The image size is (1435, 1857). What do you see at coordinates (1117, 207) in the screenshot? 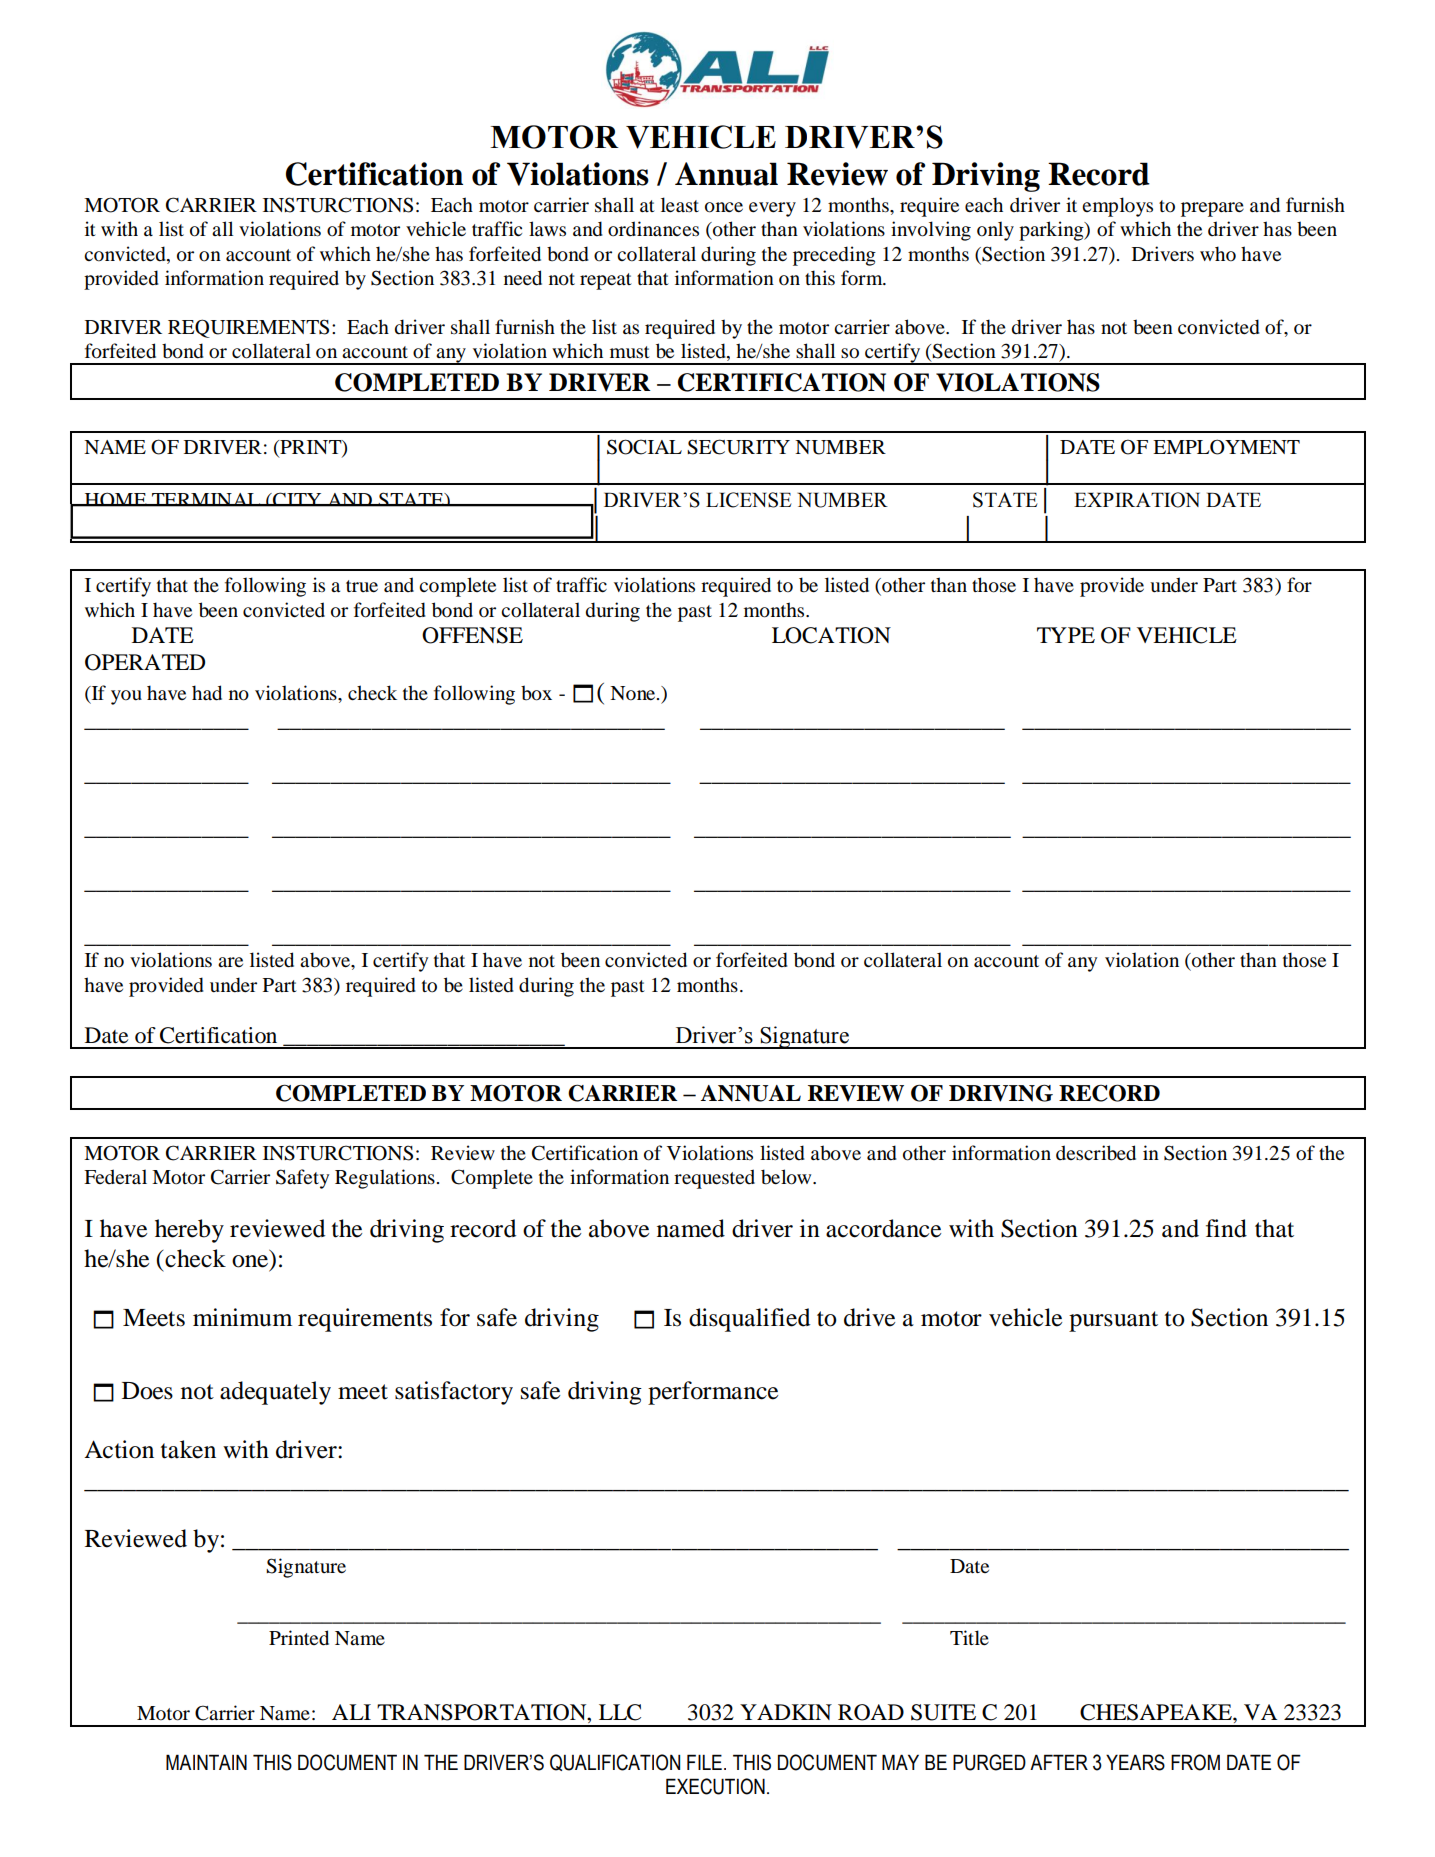
I see `employs` at bounding box center [1117, 207].
